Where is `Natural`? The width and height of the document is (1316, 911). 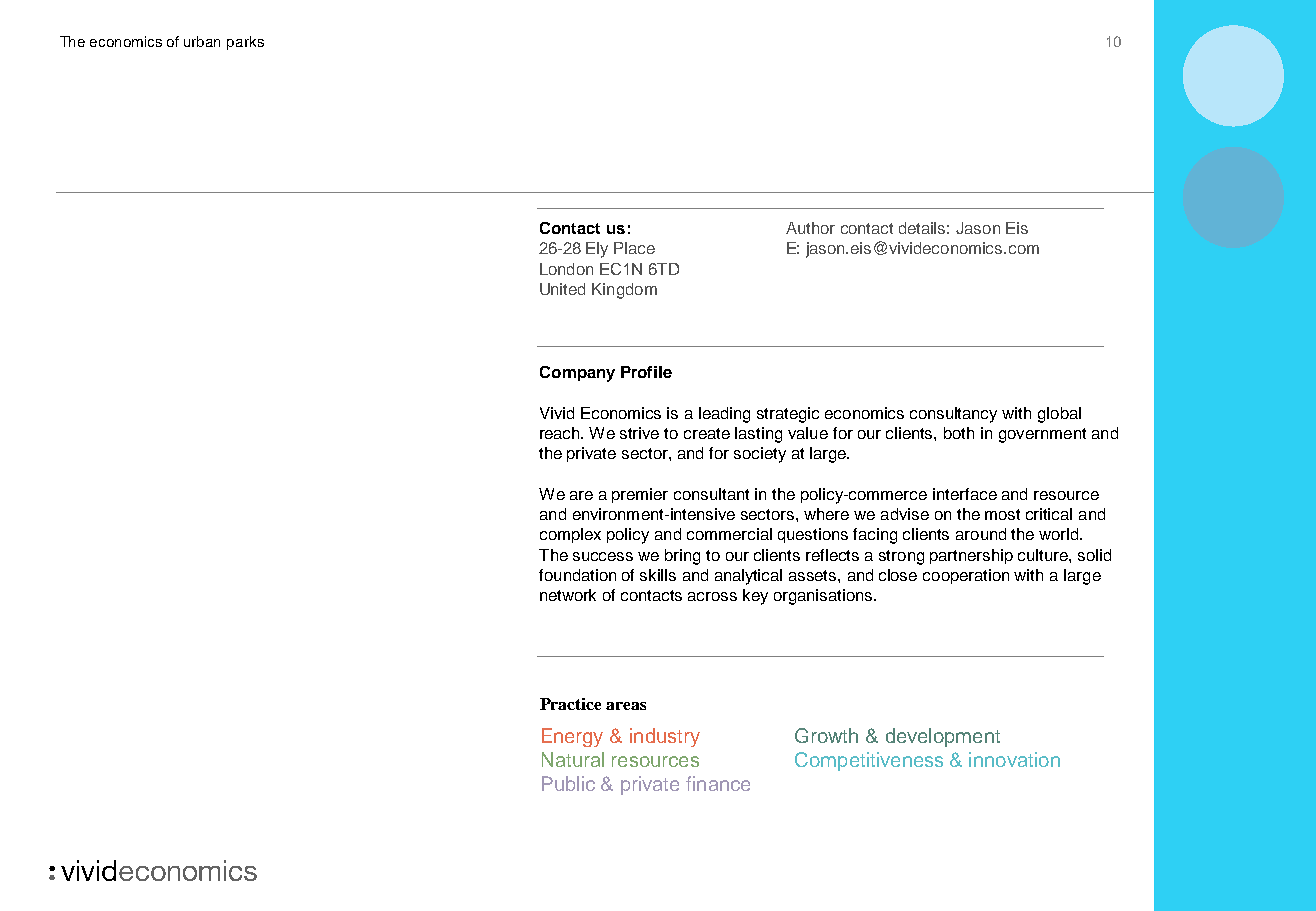 Natural is located at coordinates (573, 759).
